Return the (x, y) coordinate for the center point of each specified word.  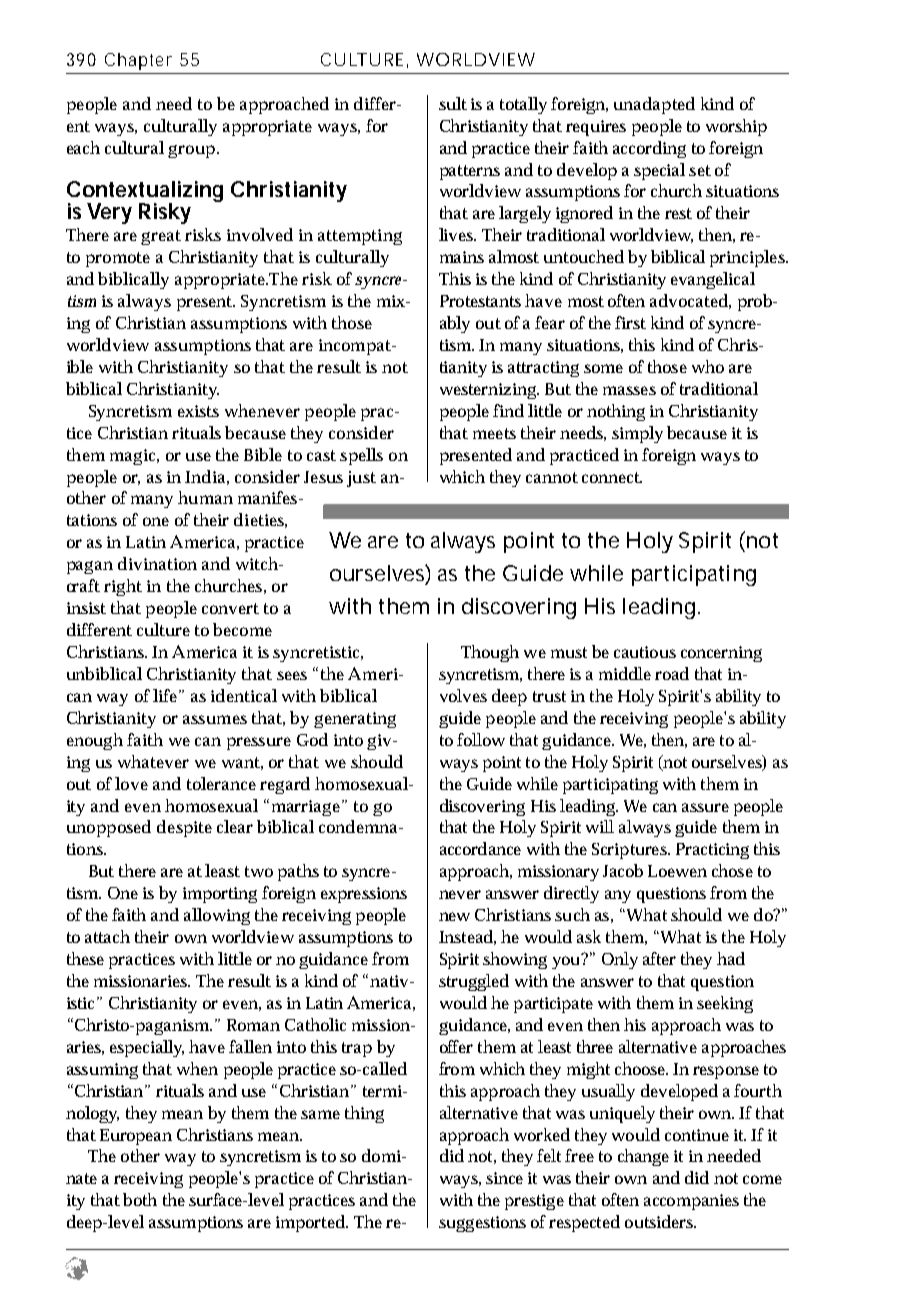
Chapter (138, 61)
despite (184, 828)
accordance (480, 848)
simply (637, 434)
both (140, 1199)
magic (134, 457)
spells (361, 456)
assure (705, 807)
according (649, 149)
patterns (470, 172)
